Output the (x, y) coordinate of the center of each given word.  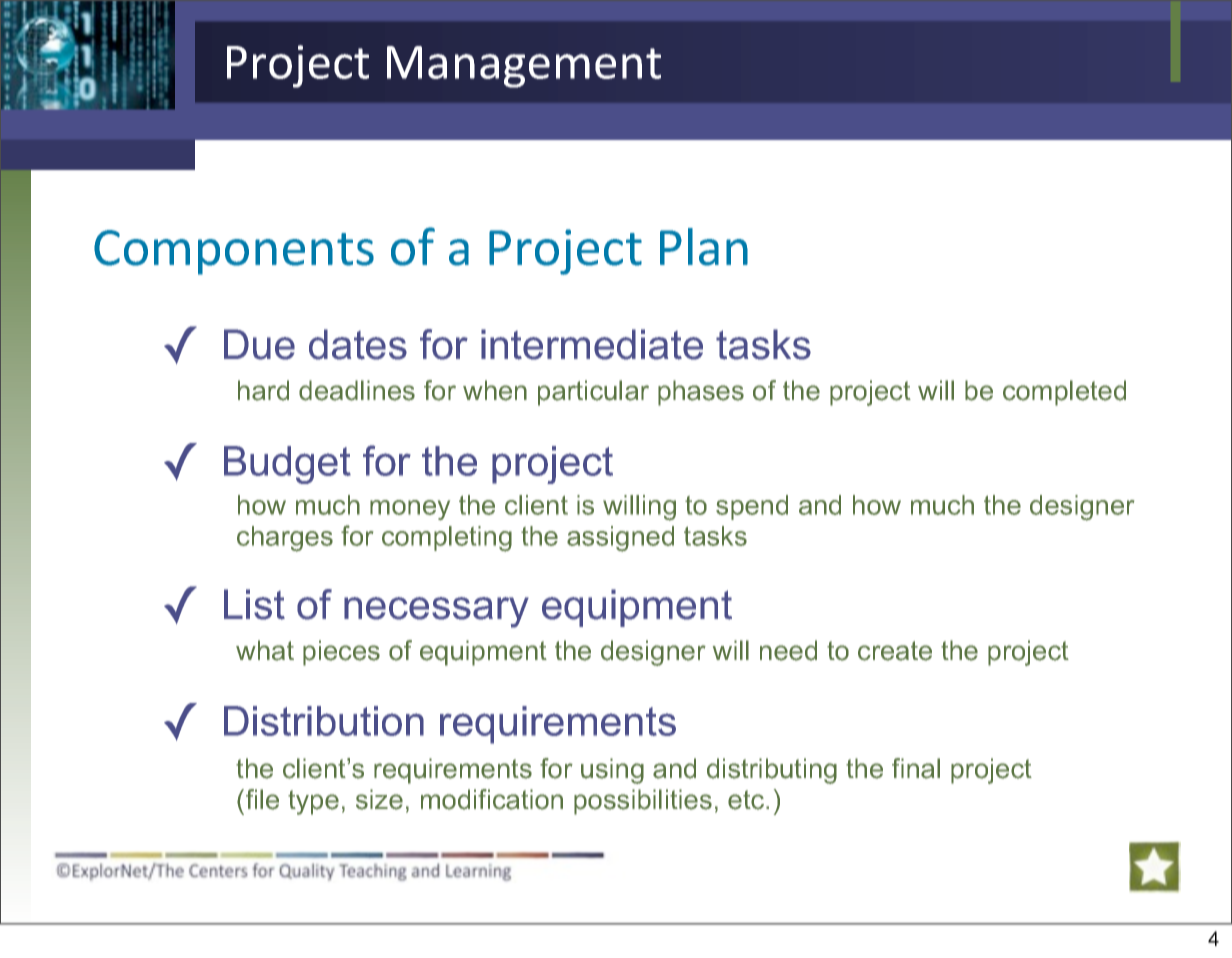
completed (1064, 393)
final (916, 768)
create (895, 651)
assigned (620, 539)
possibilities (643, 802)
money (410, 510)
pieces (341, 653)
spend (752, 507)
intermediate (592, 344)
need (788, 650)
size (379, 799)
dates (358, 344)
